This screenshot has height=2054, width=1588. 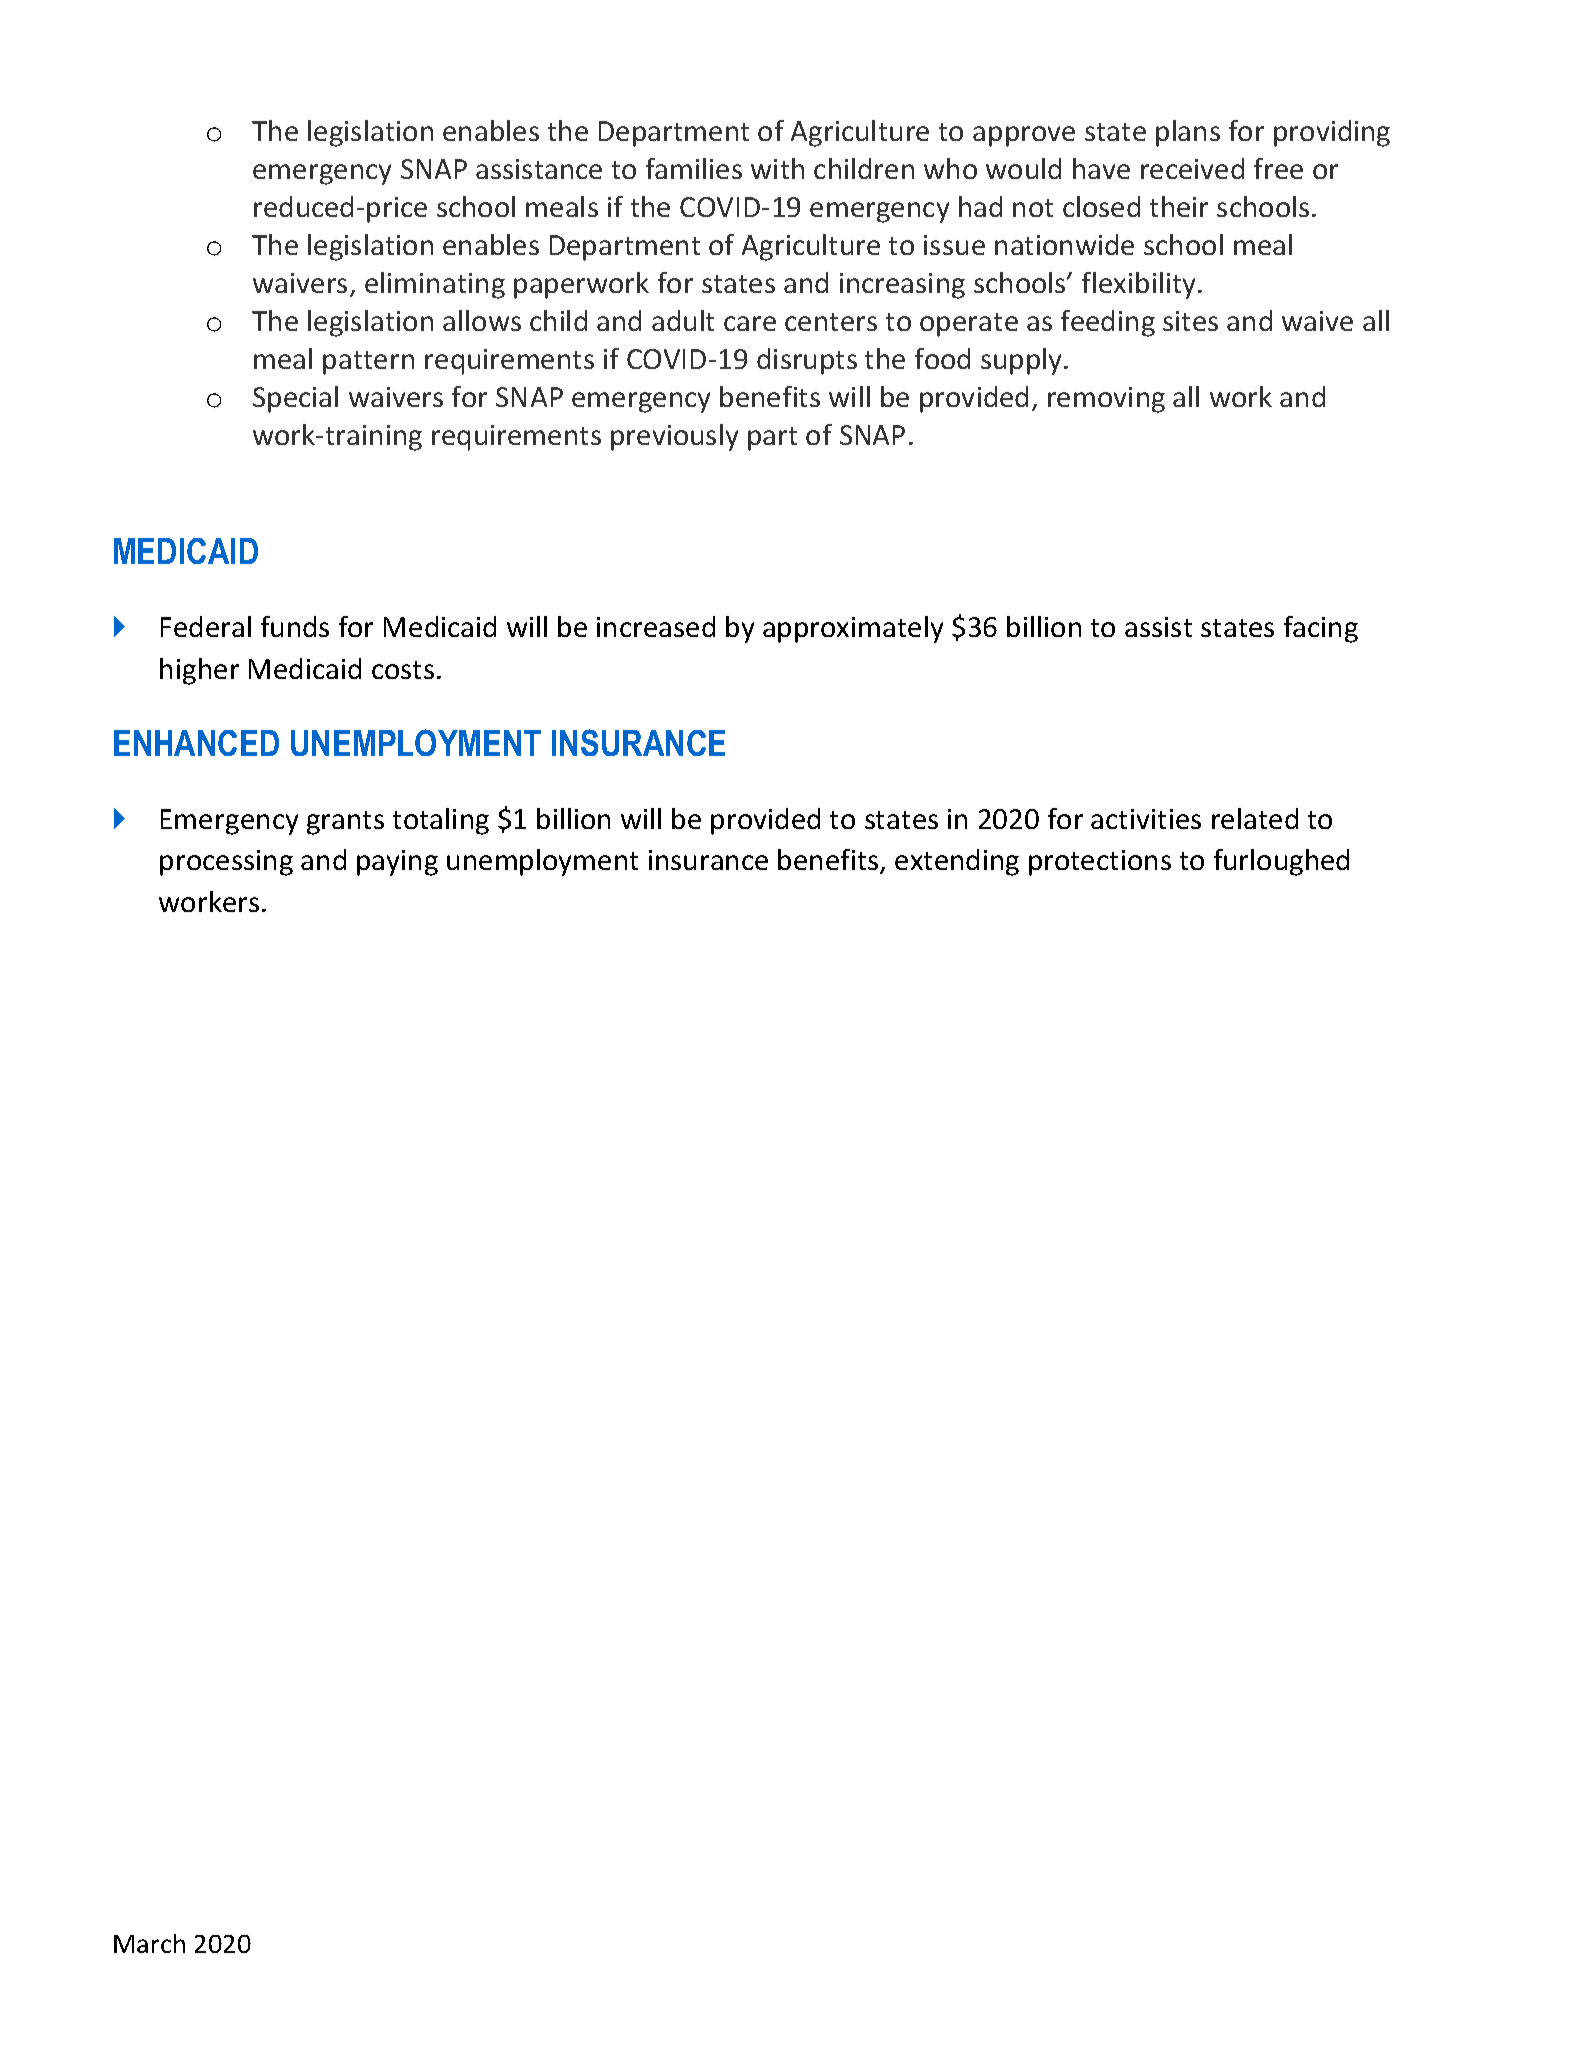 What do you see at coordinates (149, 1943) in the screenshot?
I see `March` at bounding box center [149, 1943].
